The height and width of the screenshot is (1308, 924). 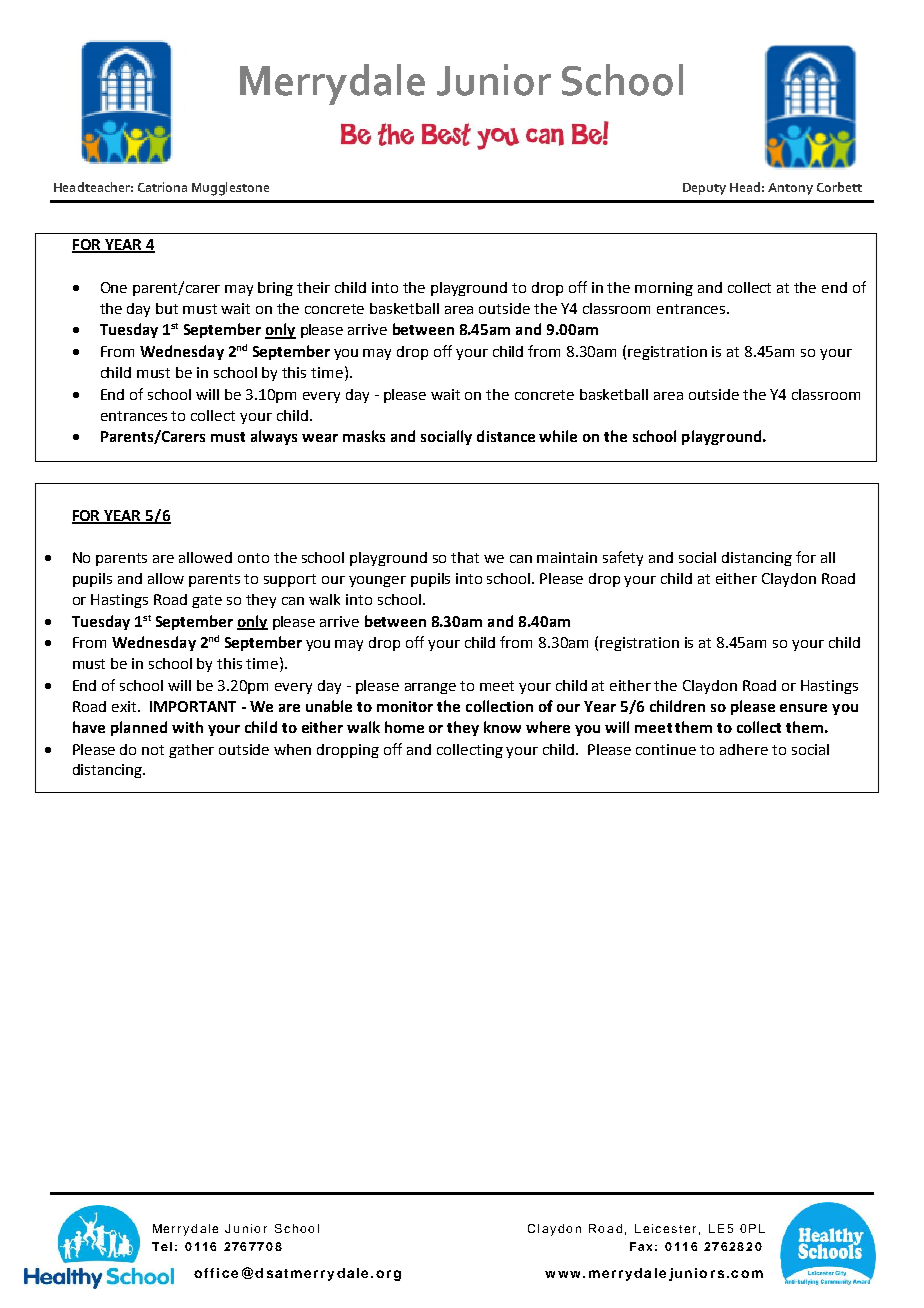 What do you see at coordinates (641, 1246) in the screenshot?
I see `Fax` at bounding box center [641, 1246].
